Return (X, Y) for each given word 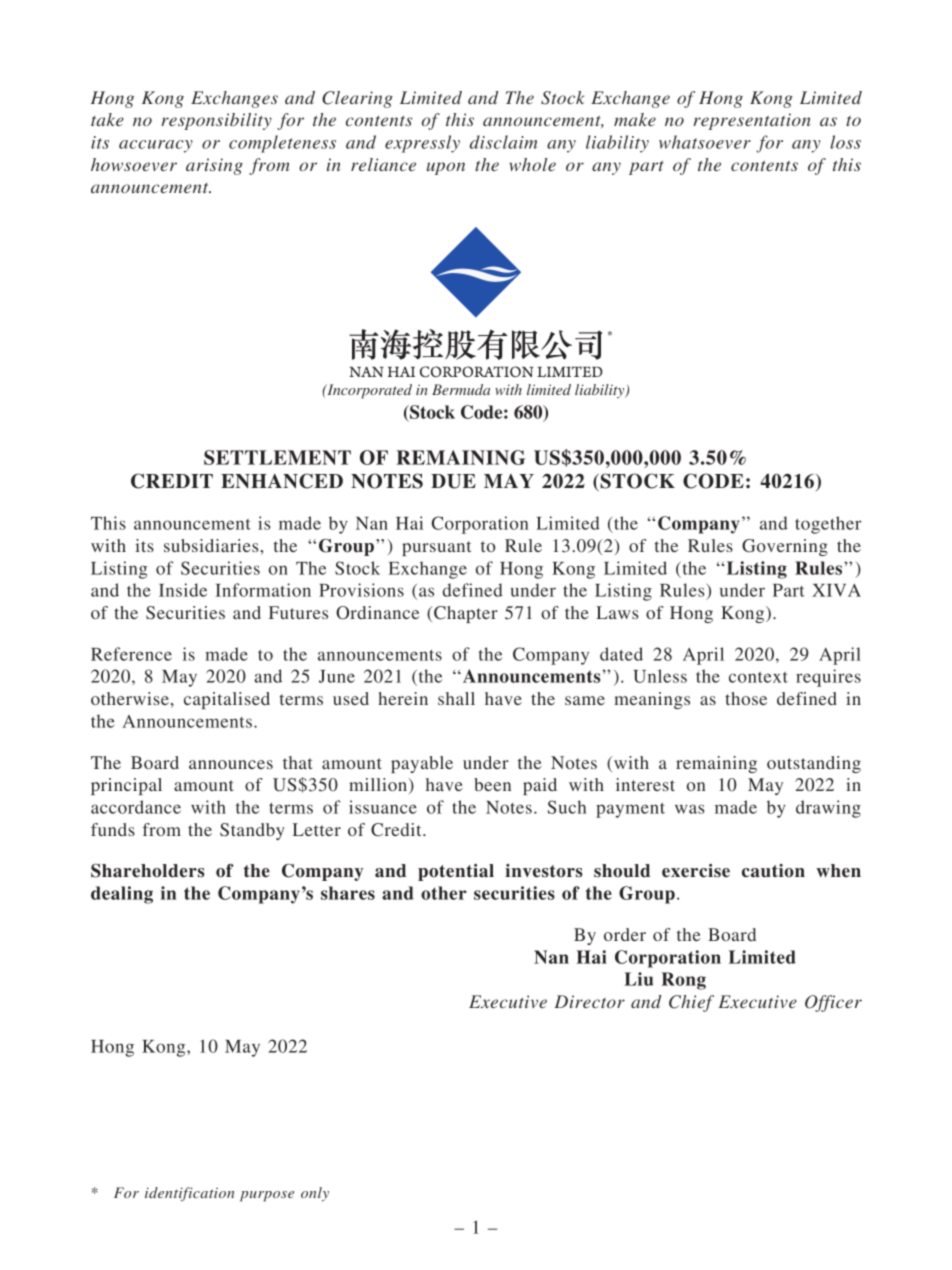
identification (190, 1194)
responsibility (216, 121)
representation (752, 121)
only (315, 1194)
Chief (691, 1003)
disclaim (504, 142)
